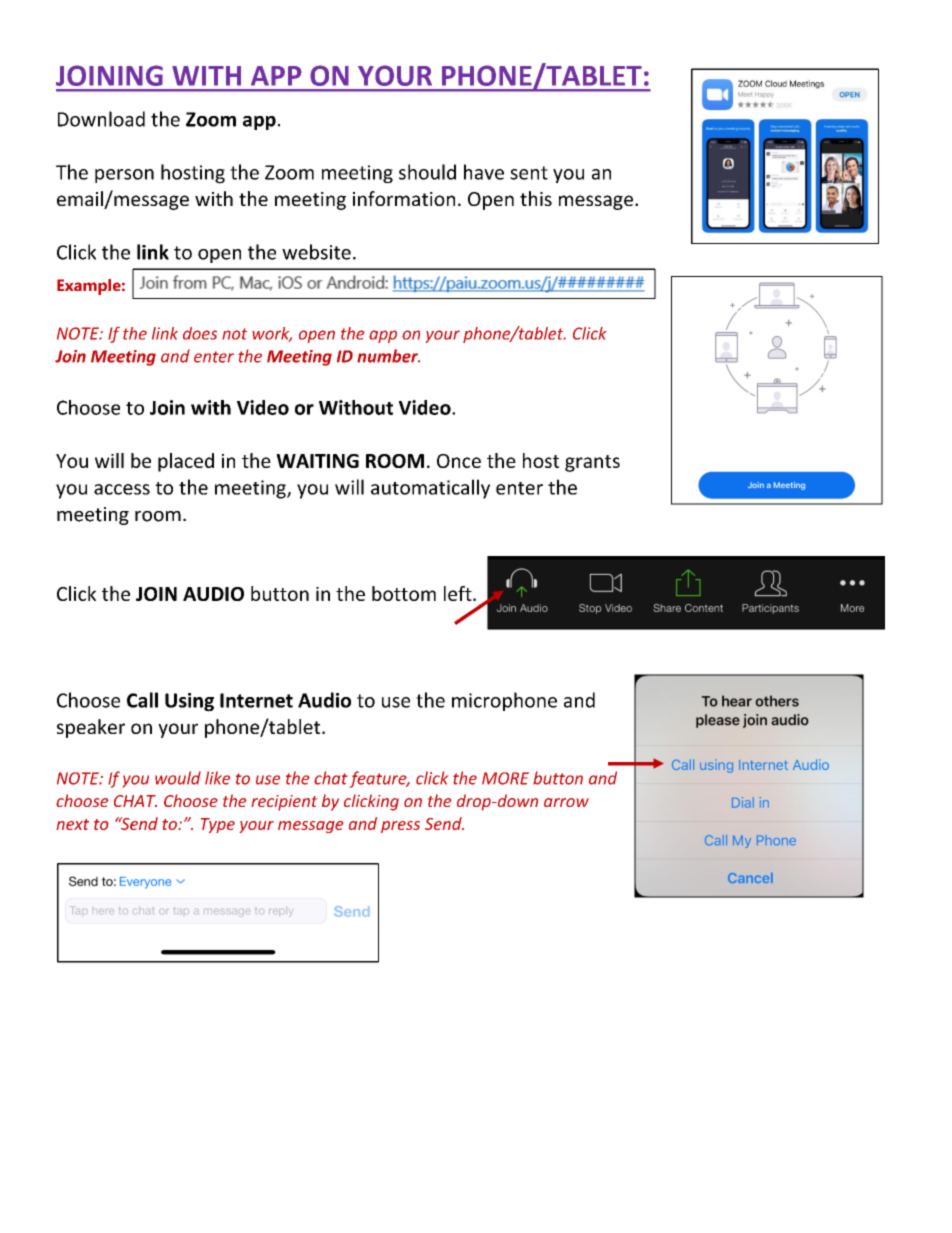 This document has height=1233, width=952. I want to click on this, so click(536, 198).
